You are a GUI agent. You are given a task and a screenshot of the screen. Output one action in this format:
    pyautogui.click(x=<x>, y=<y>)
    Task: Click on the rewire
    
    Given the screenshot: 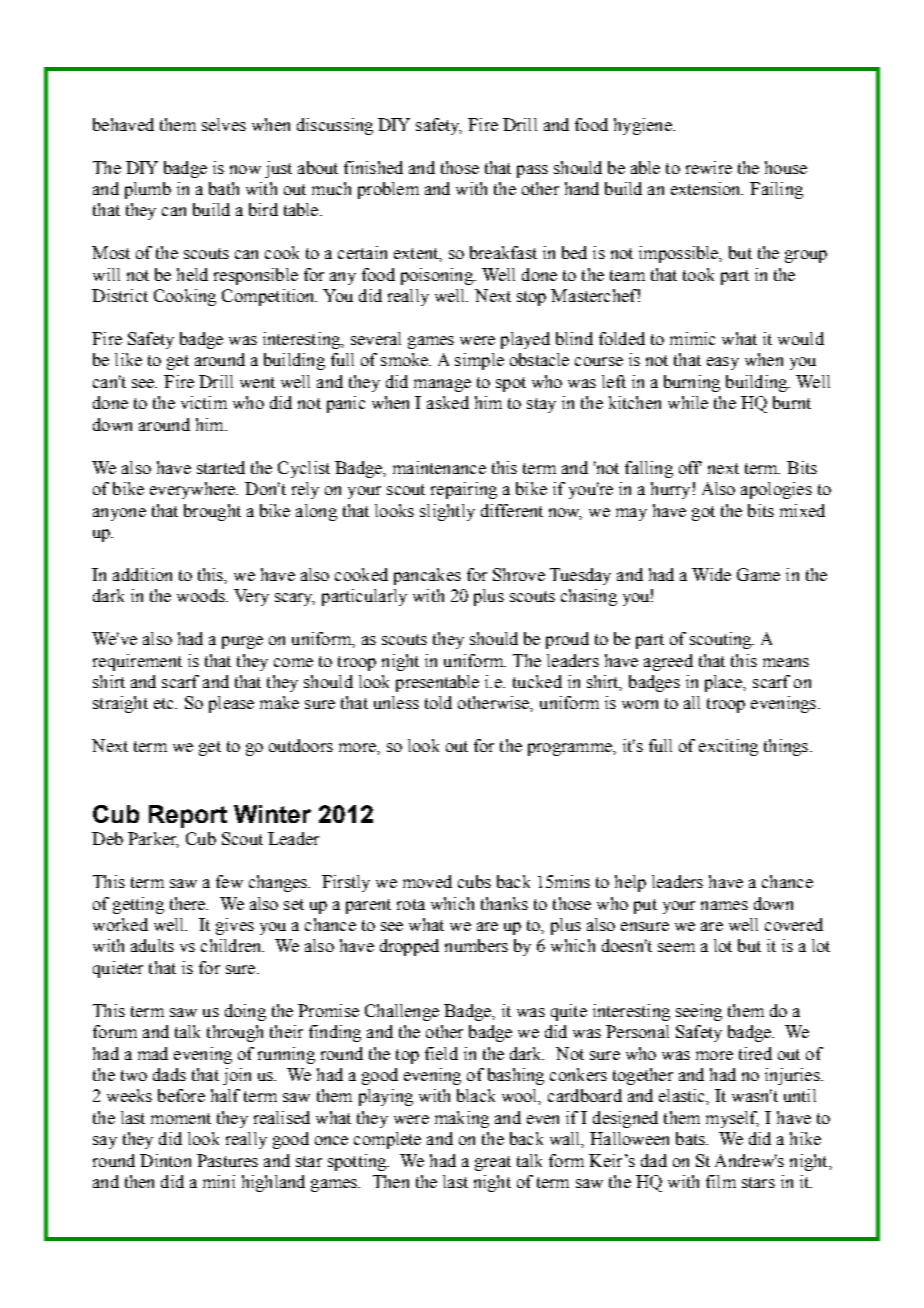 What is the action you would take?
    pyautogui.click(x=709, y=167)
